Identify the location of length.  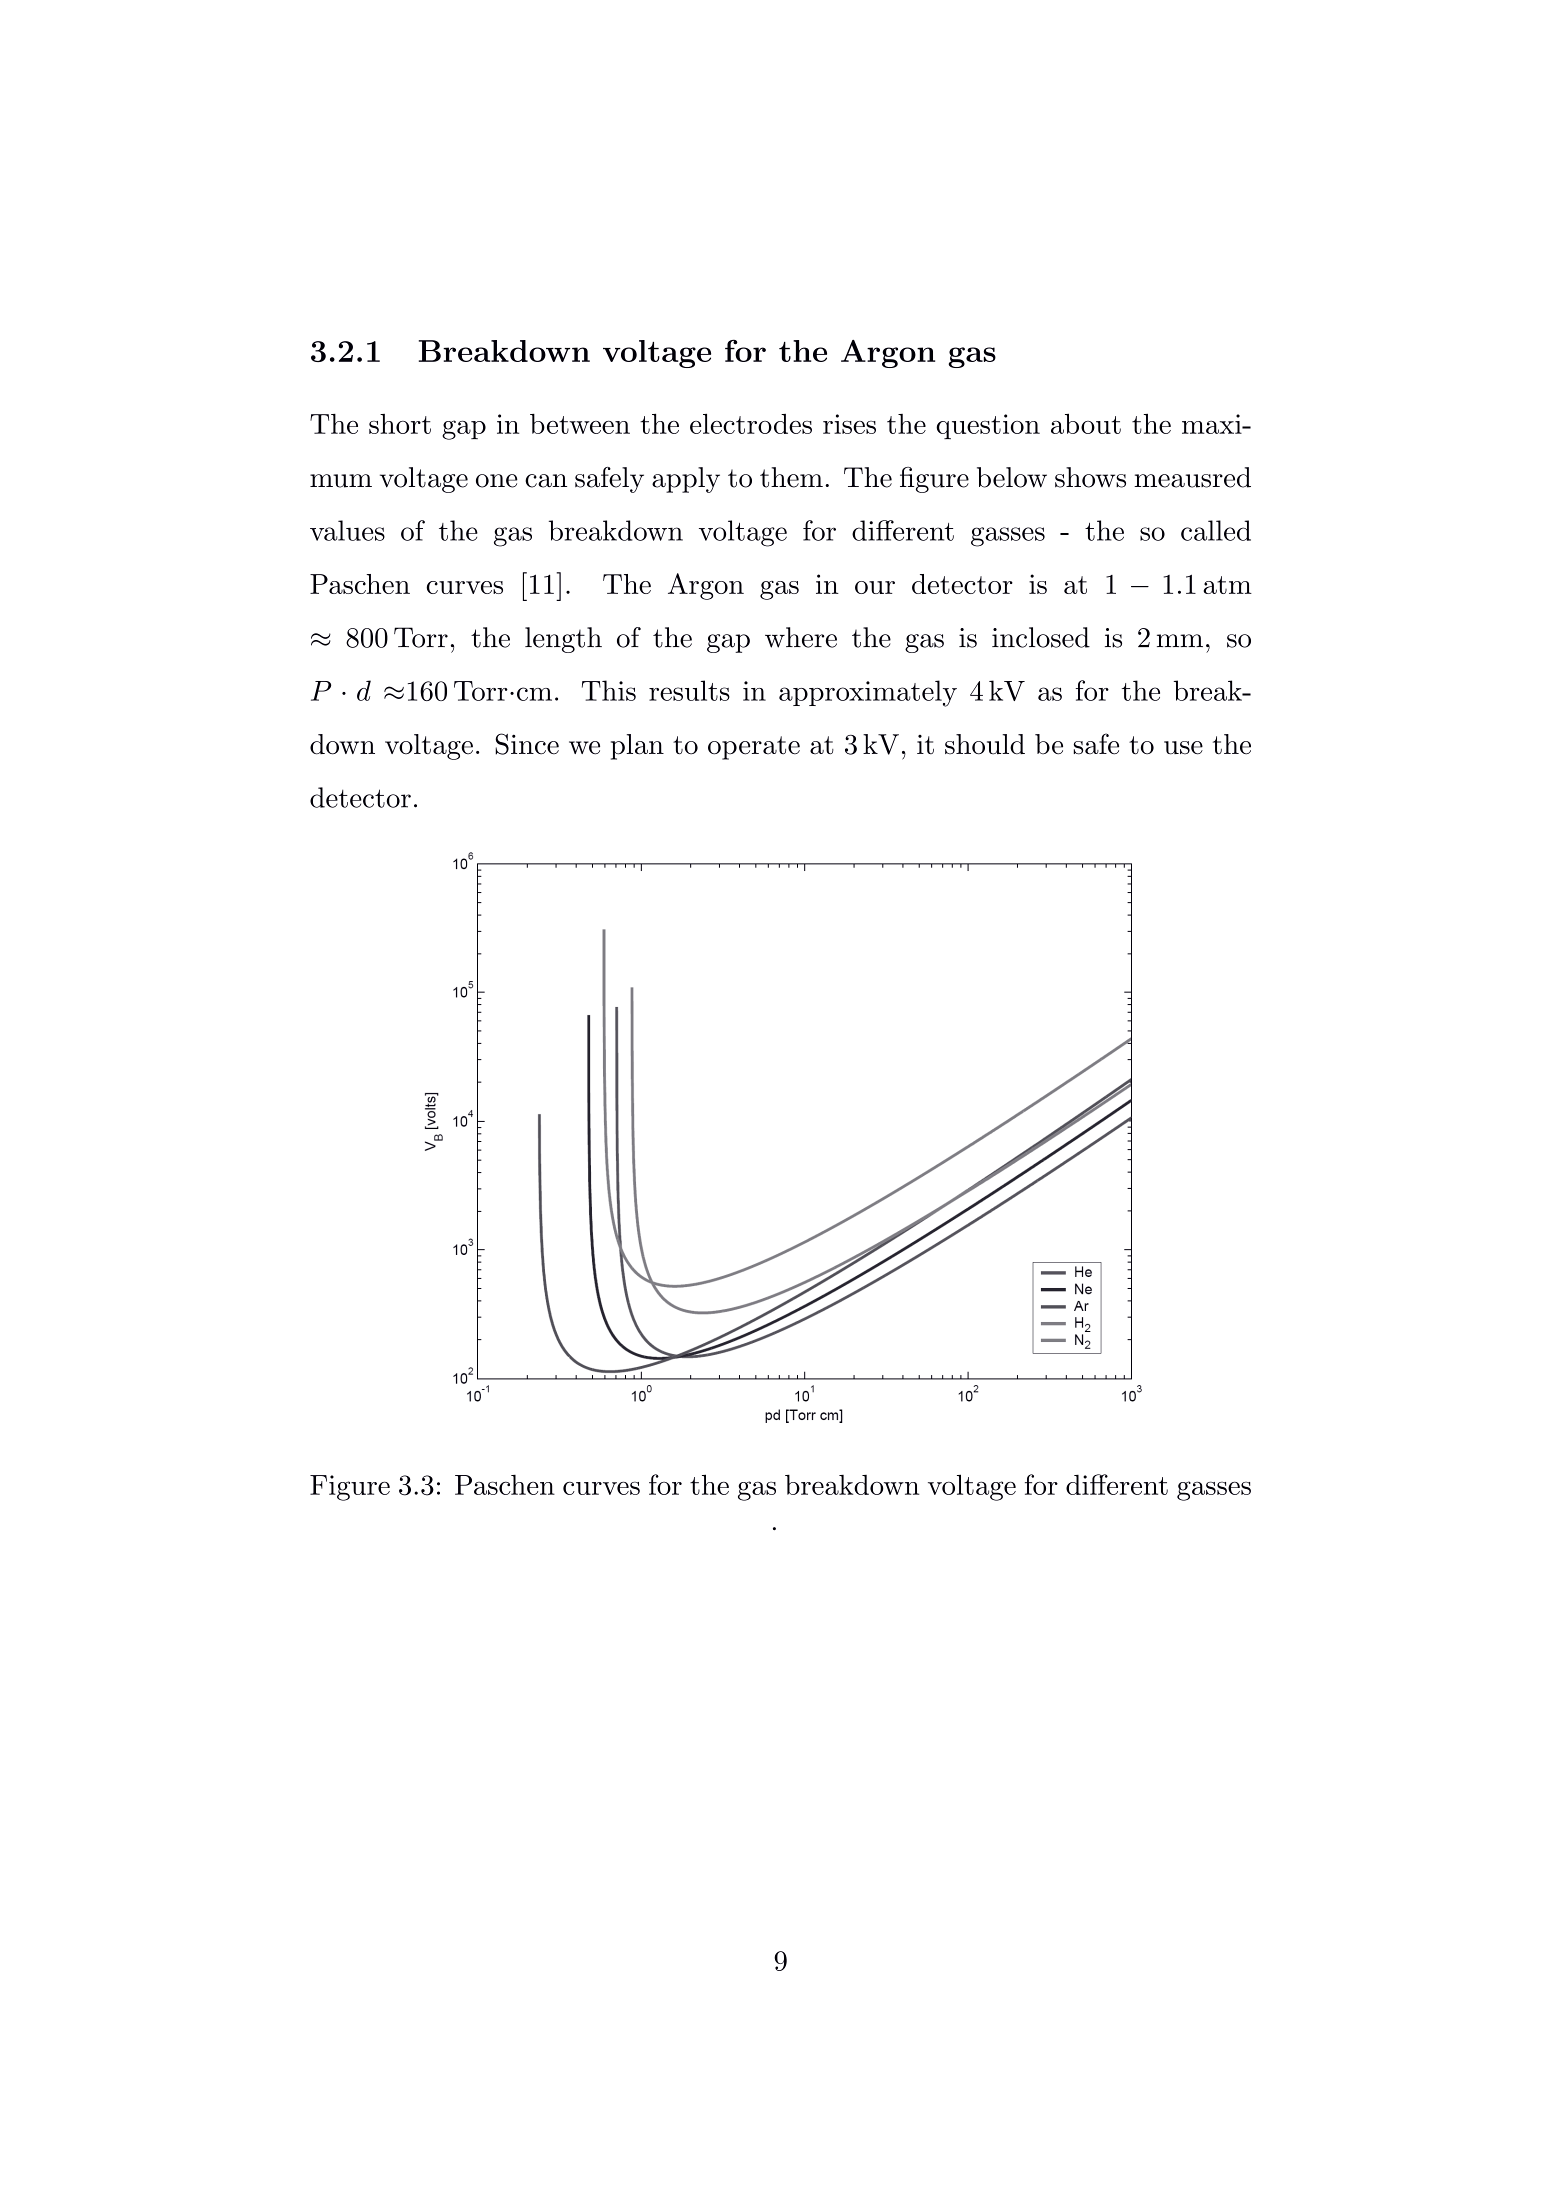
(563, 640).
